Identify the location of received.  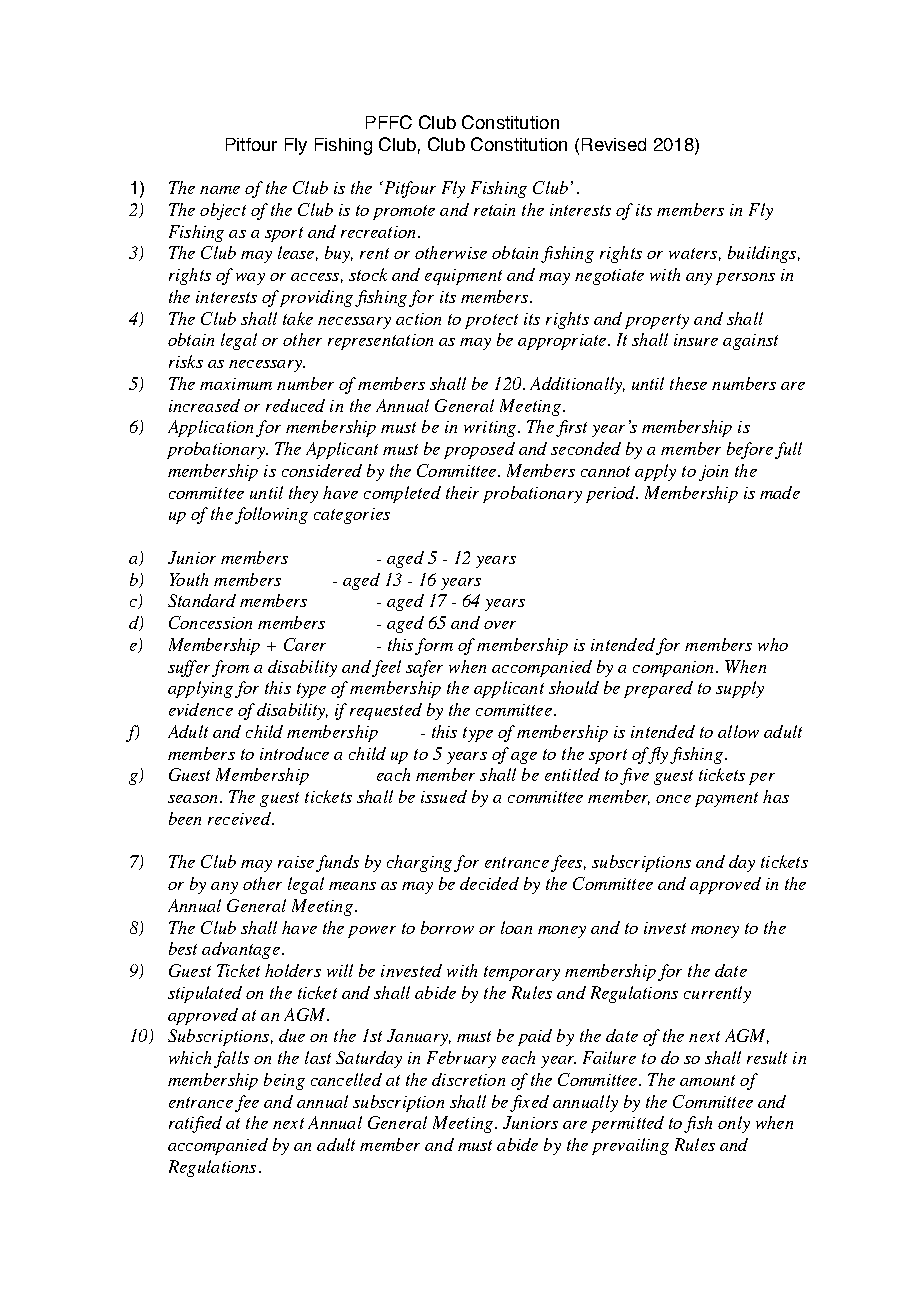
(240, 818).
